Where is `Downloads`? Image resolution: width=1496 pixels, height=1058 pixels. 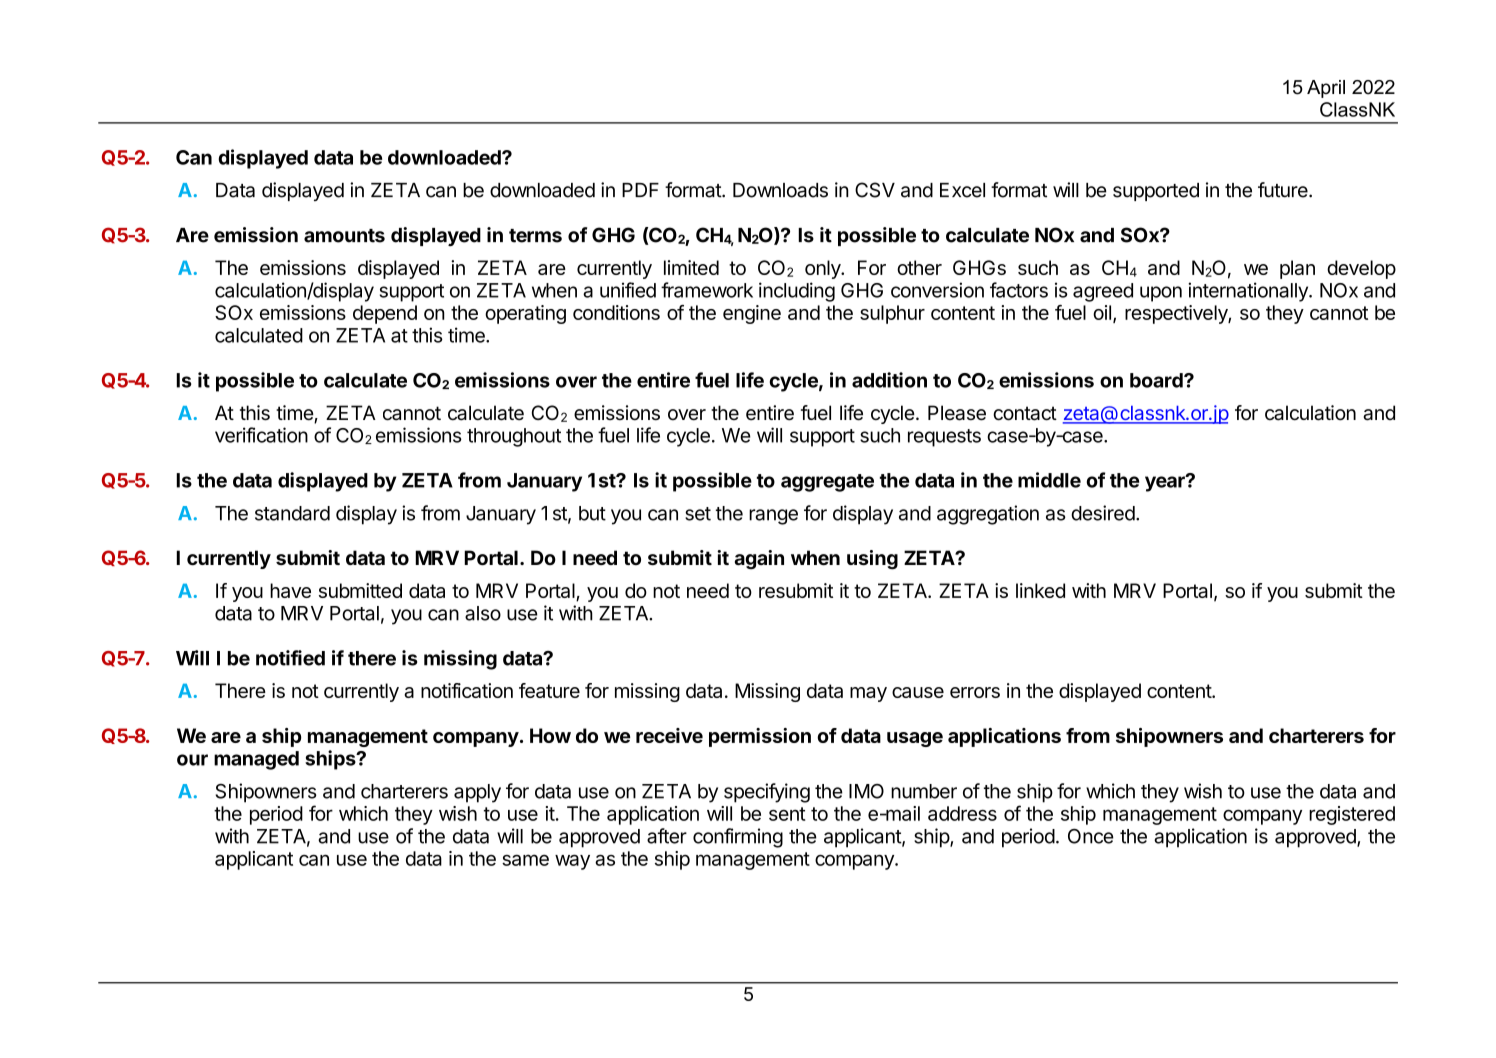 Downloads is located at coordinates (780, 190).
